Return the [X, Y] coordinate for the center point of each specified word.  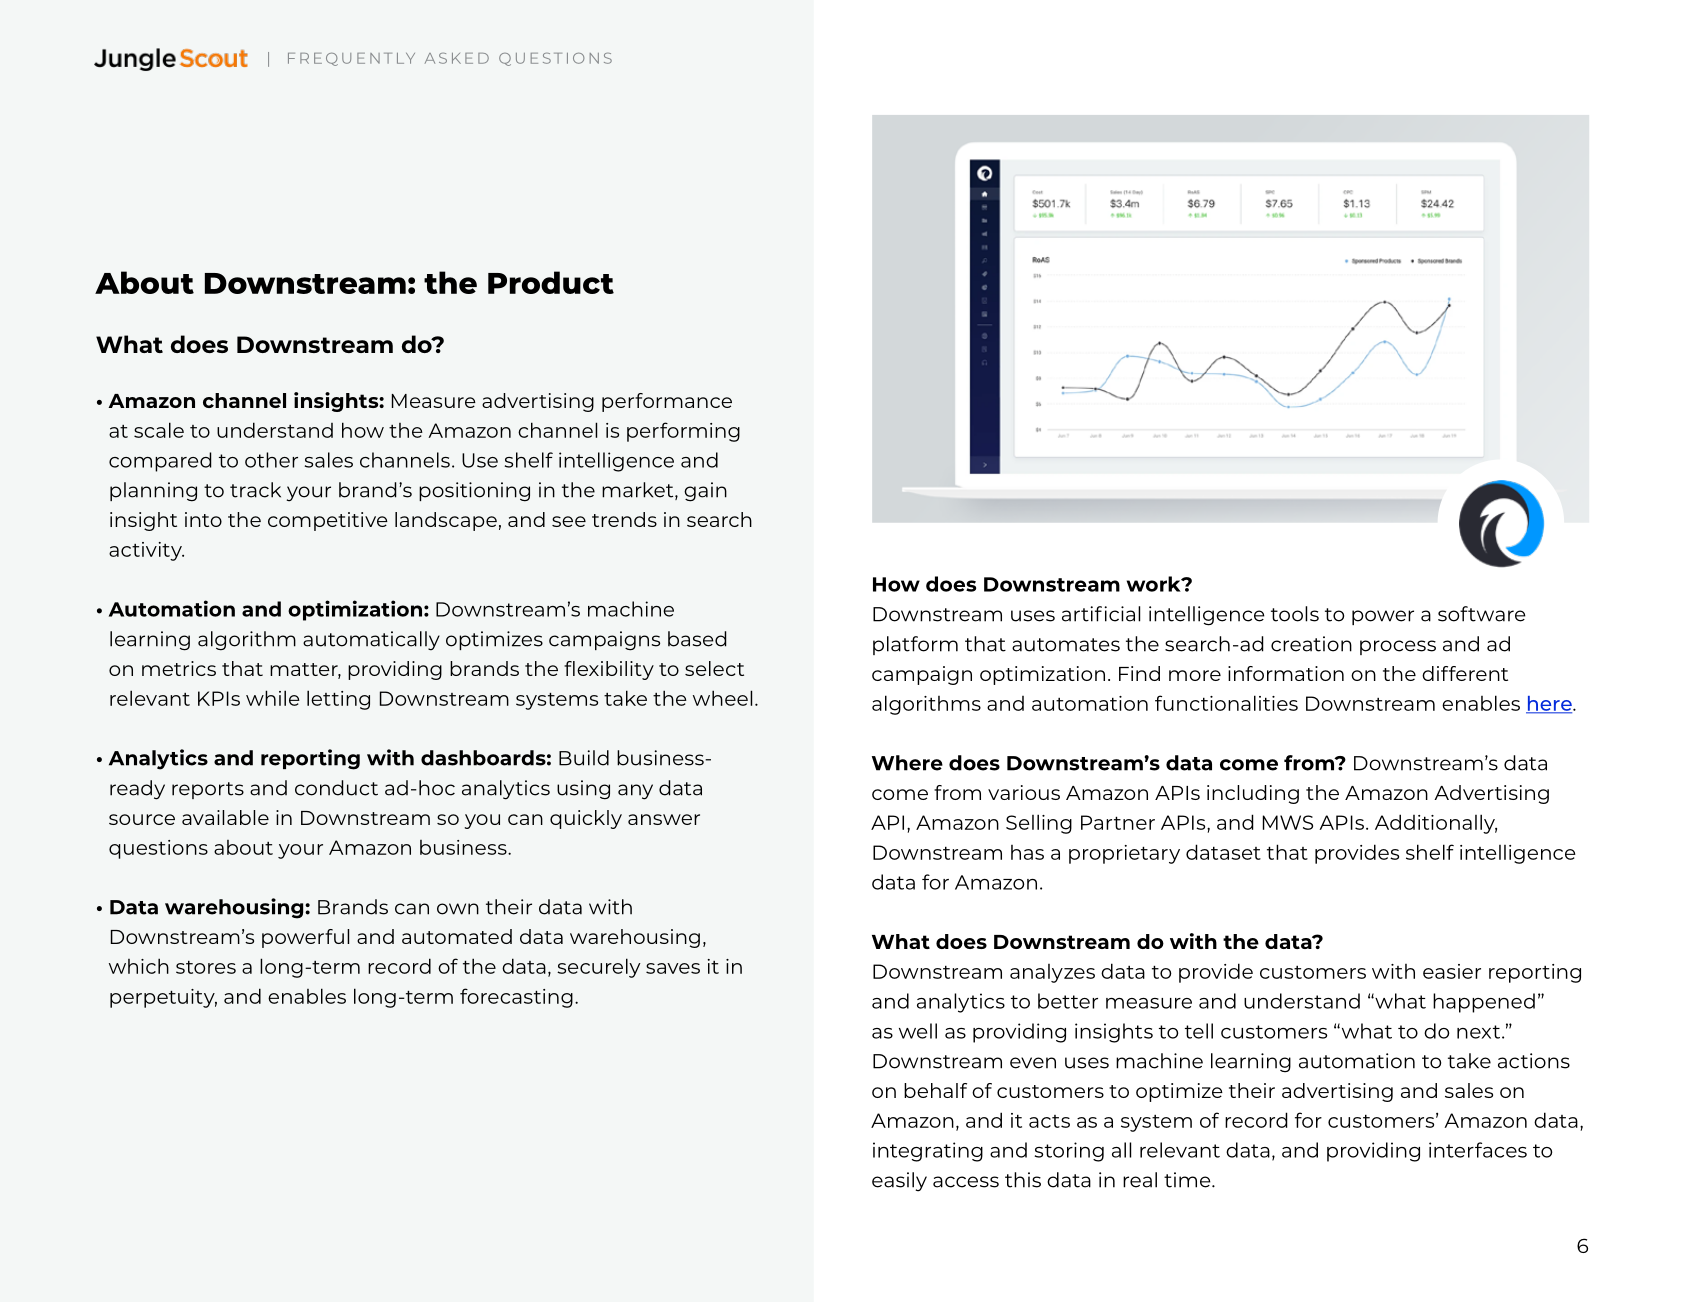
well [918, 1031]
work [1155, 584]
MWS [1288, 822]
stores [206, 967]
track [255, 490]
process [1398, 647]
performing [683, 432]
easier [1452, 971]
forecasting [516, 998]
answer [664, 819]
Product [551, 282]
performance [667, 402]
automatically [371, 641]
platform [915, 645]
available [225, 817]
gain [705, 492]
